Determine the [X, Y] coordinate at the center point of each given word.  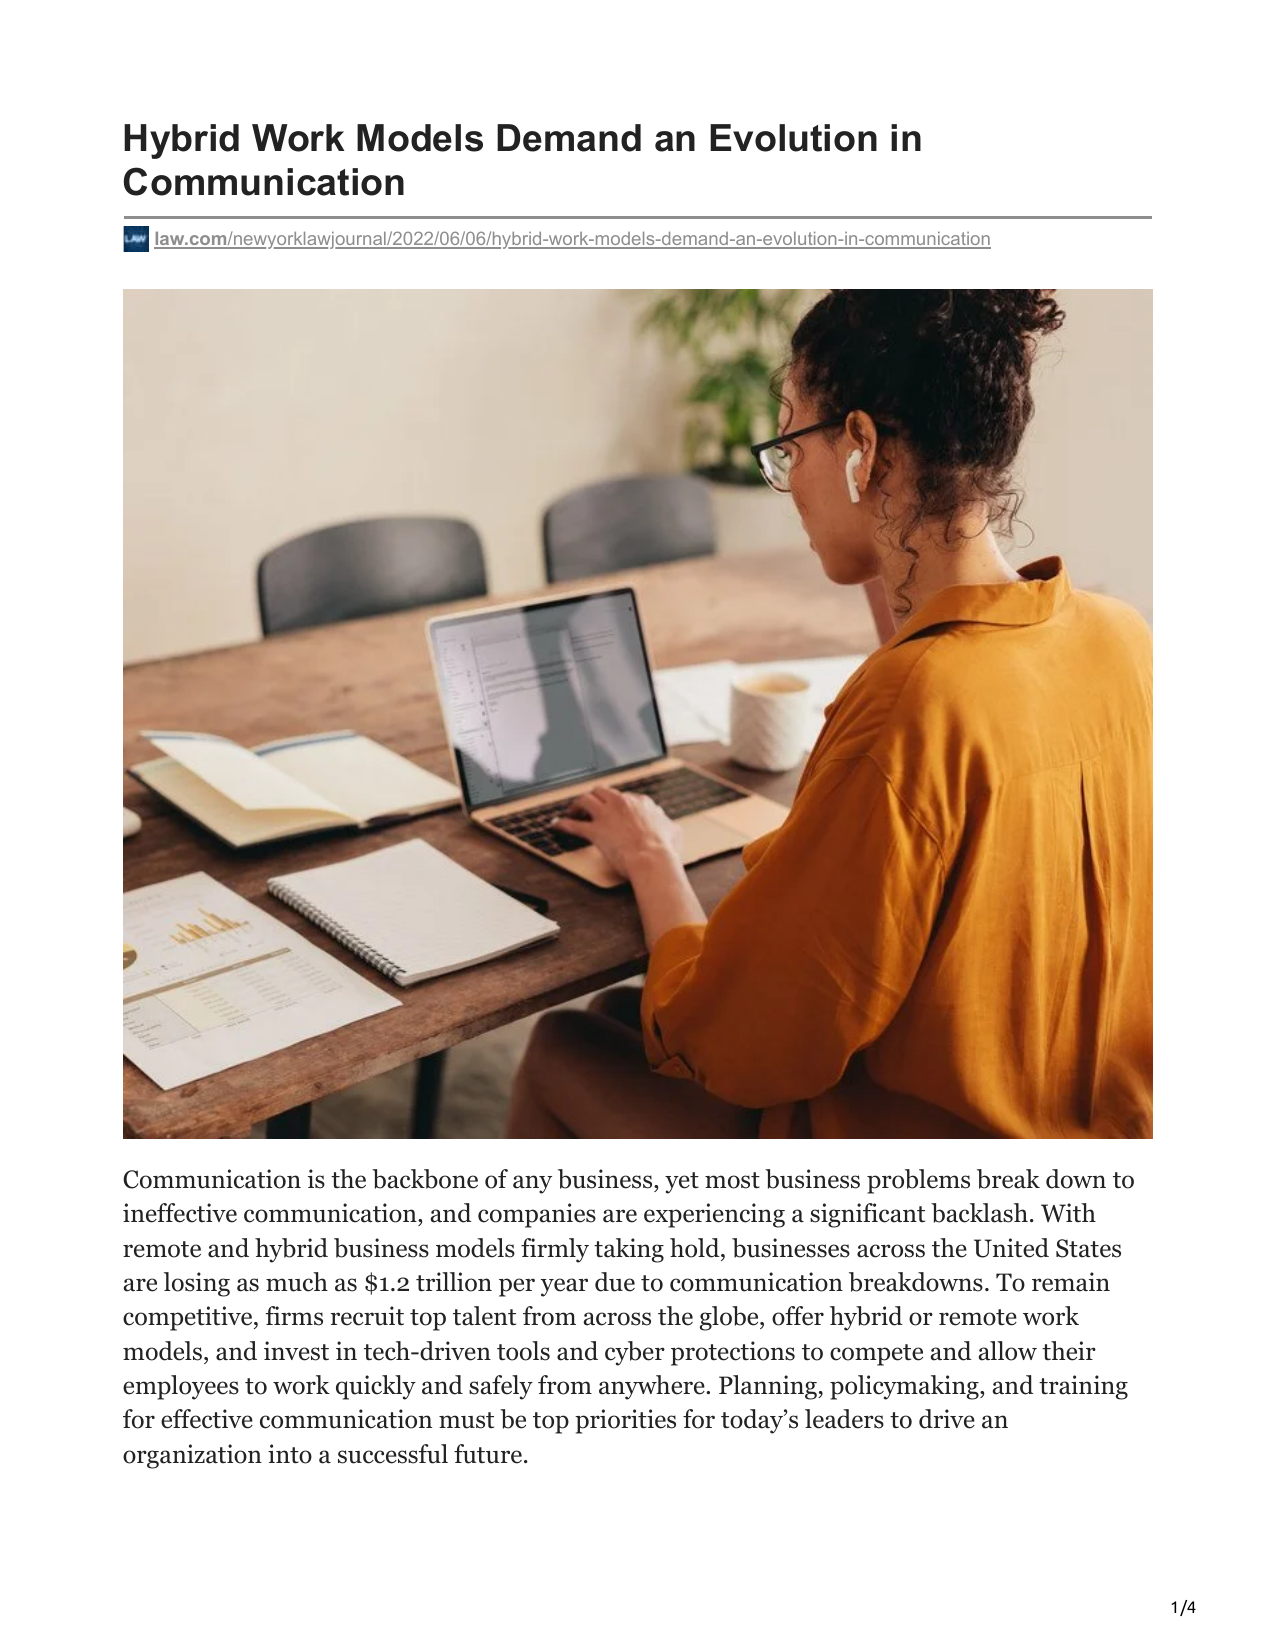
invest [296, 1351]
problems [918, 1181]
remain [1071, 1282]
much [297, 1282]
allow [1008, 1351]
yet [682, 1183]
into [290, 1454]
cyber [635, 1353]
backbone [425, 1179]
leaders [844, 1419]
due [615, 1282]
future [488, 1454]
